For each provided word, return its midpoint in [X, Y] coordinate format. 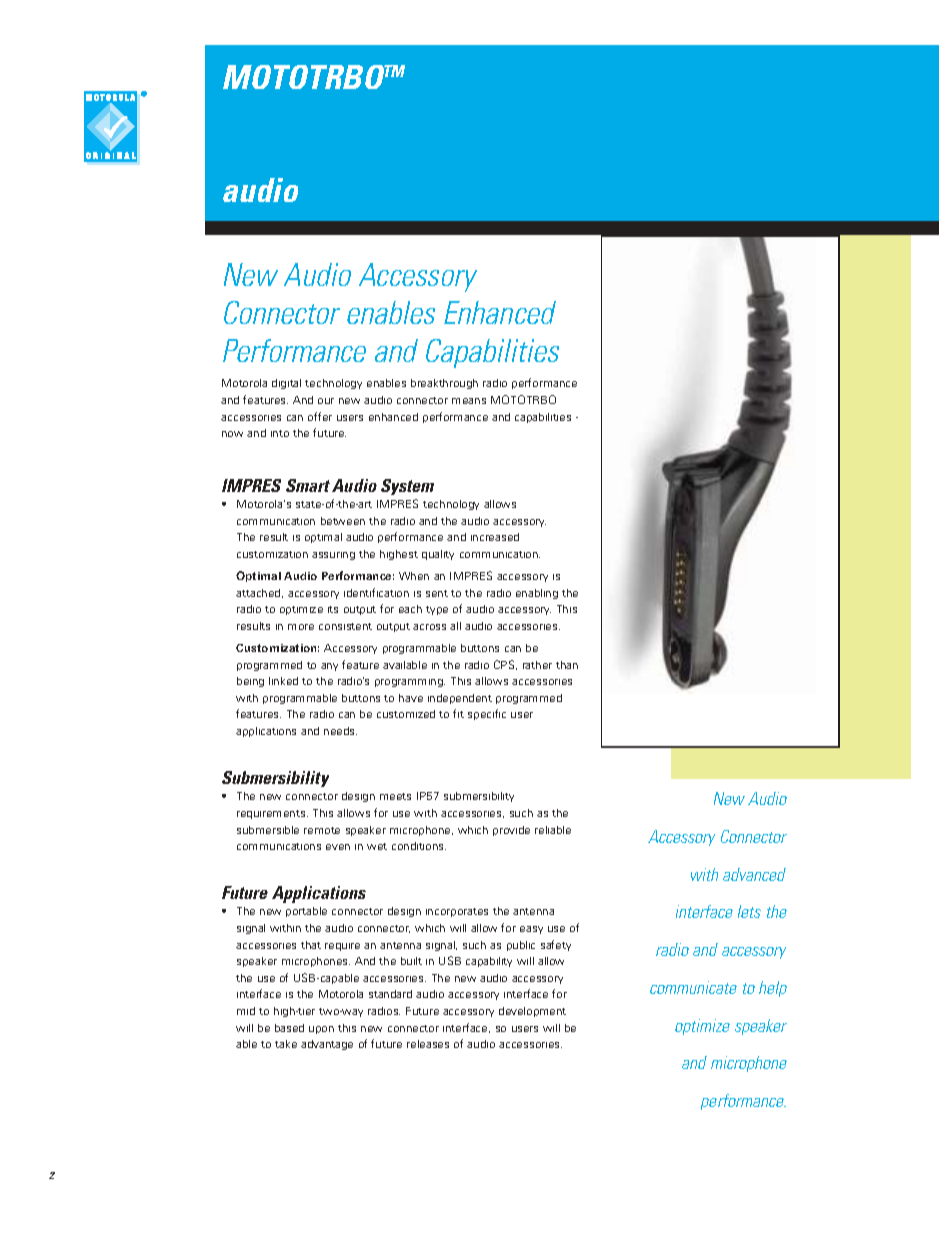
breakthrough [444, 384]
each [410, 609]
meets [395, 796]
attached [259, 593]
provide [511, 831]
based [289, 1028]
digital [286, 384]
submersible [268, 830]
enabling [537, 594]
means [469, 401]
